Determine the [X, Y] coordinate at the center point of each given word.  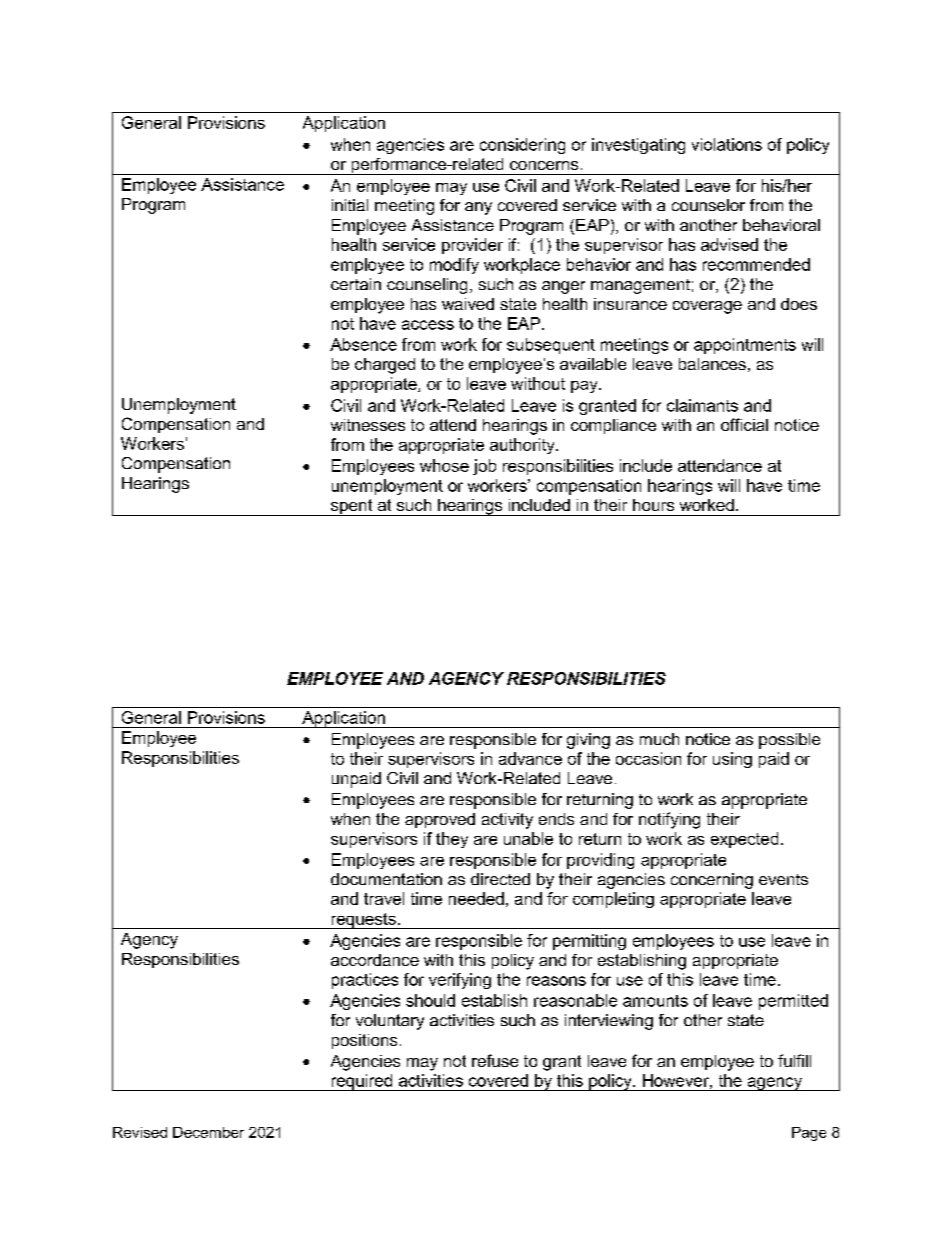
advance [530, 758]
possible [789, 741]
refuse [495, 1060]
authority [523, 446]
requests [363, 921]
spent [352, 507]
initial [350, 205]
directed [500, 879]
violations [727, 144]
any [478, 208]
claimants [702, 405]
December [208, 1132]
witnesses [368, 425]
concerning [712, 881]
